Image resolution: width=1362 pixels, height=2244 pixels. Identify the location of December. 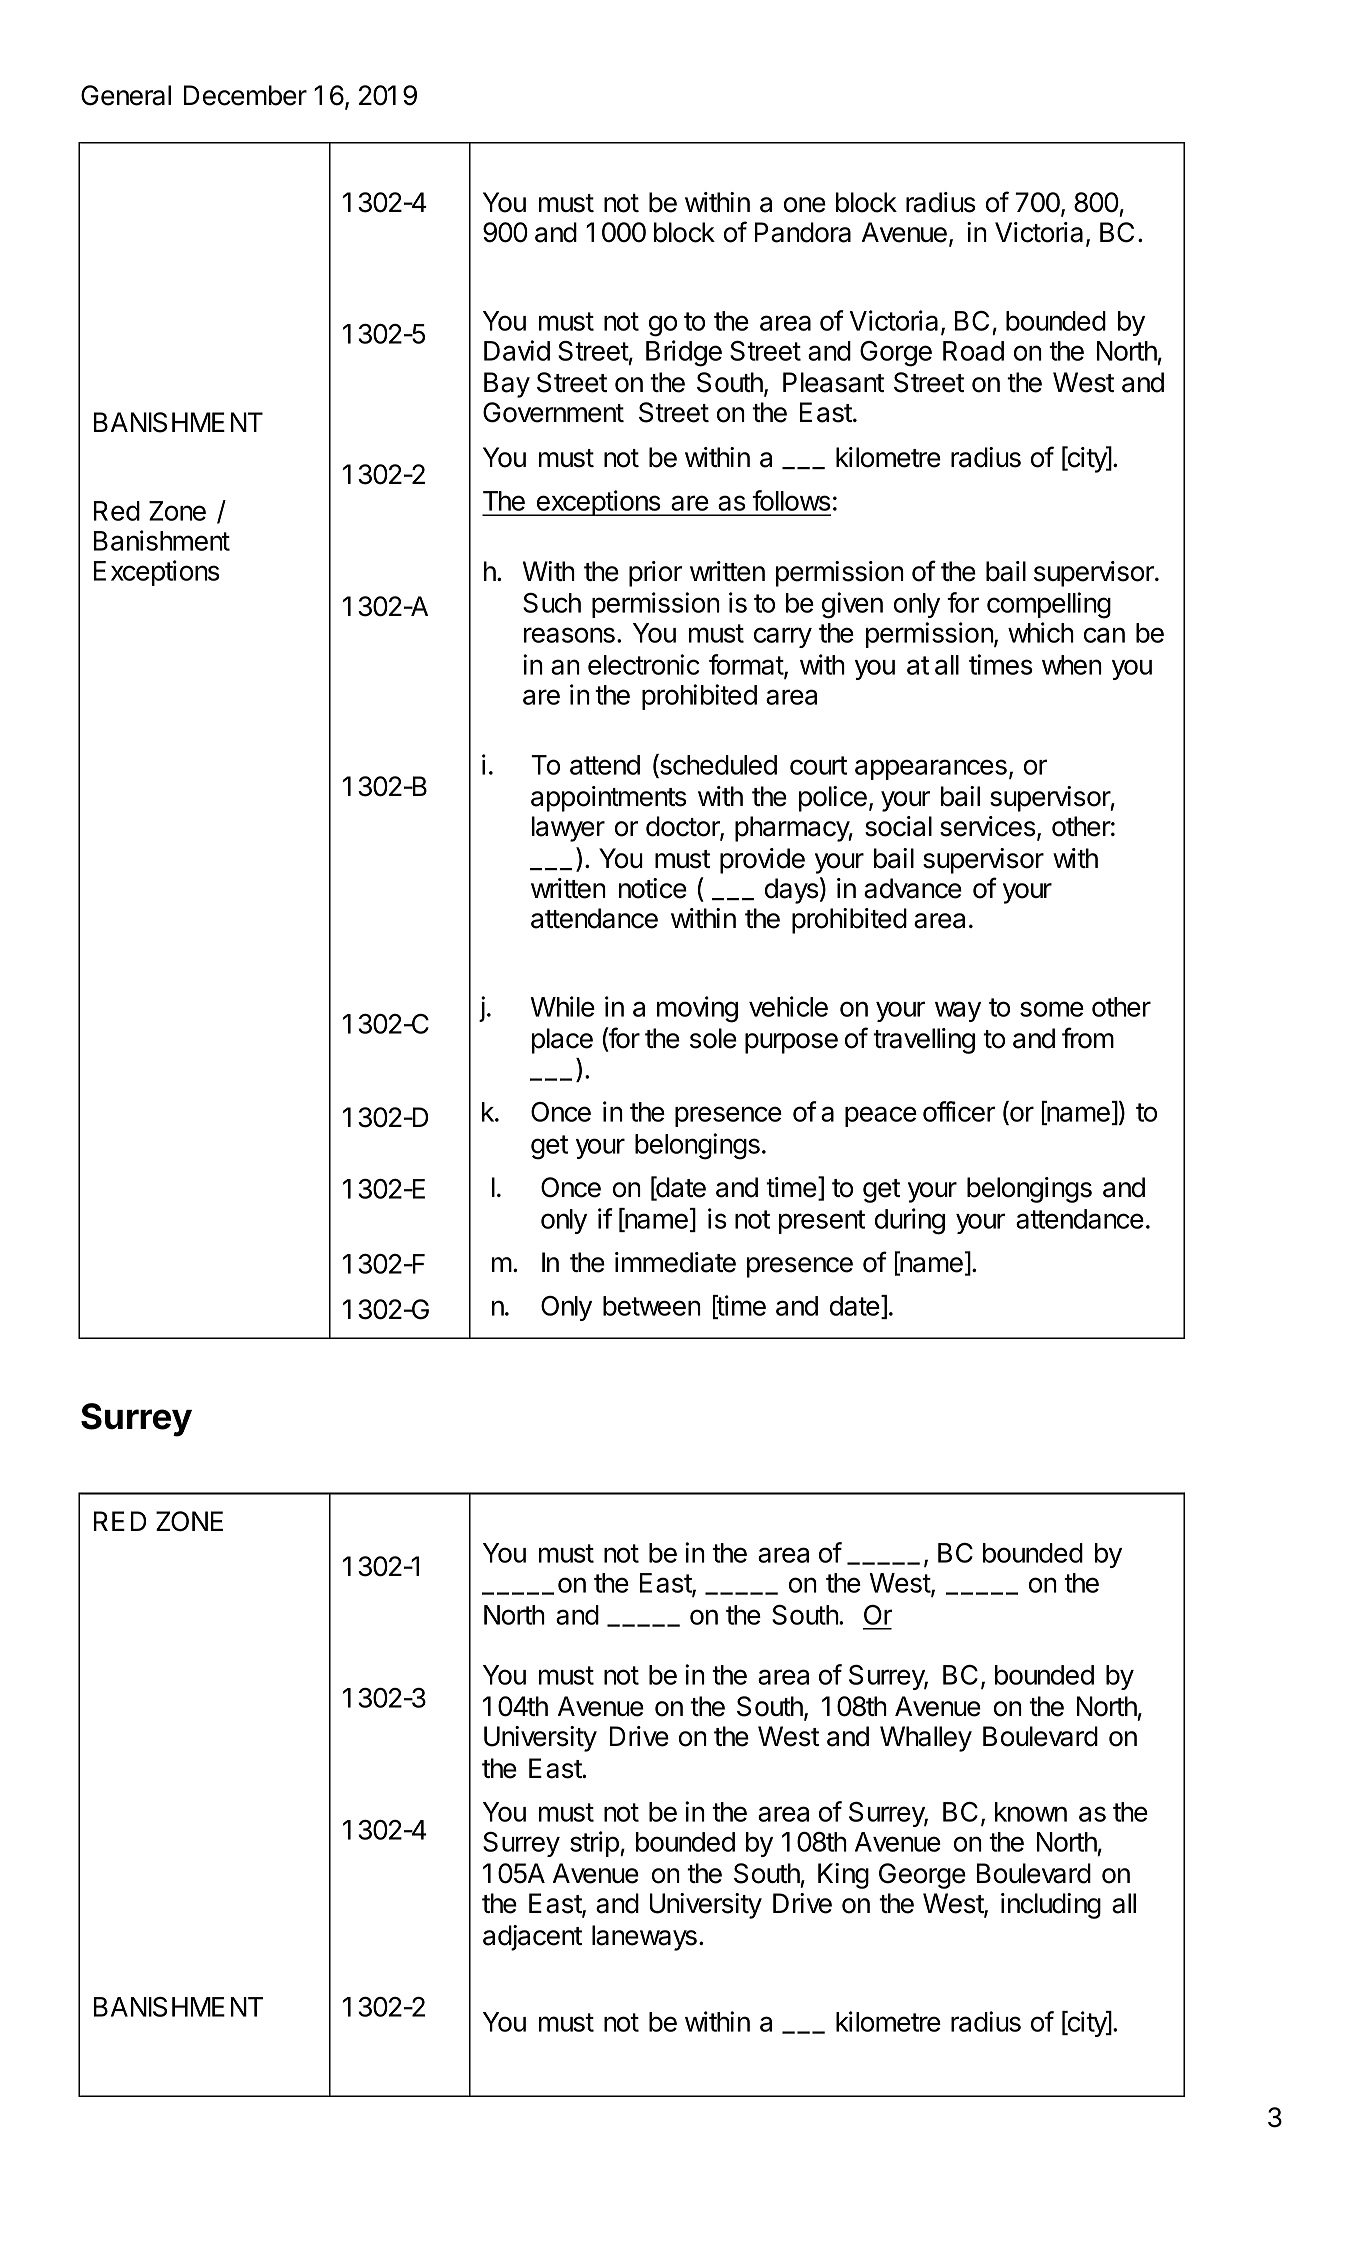
(245, 95).
